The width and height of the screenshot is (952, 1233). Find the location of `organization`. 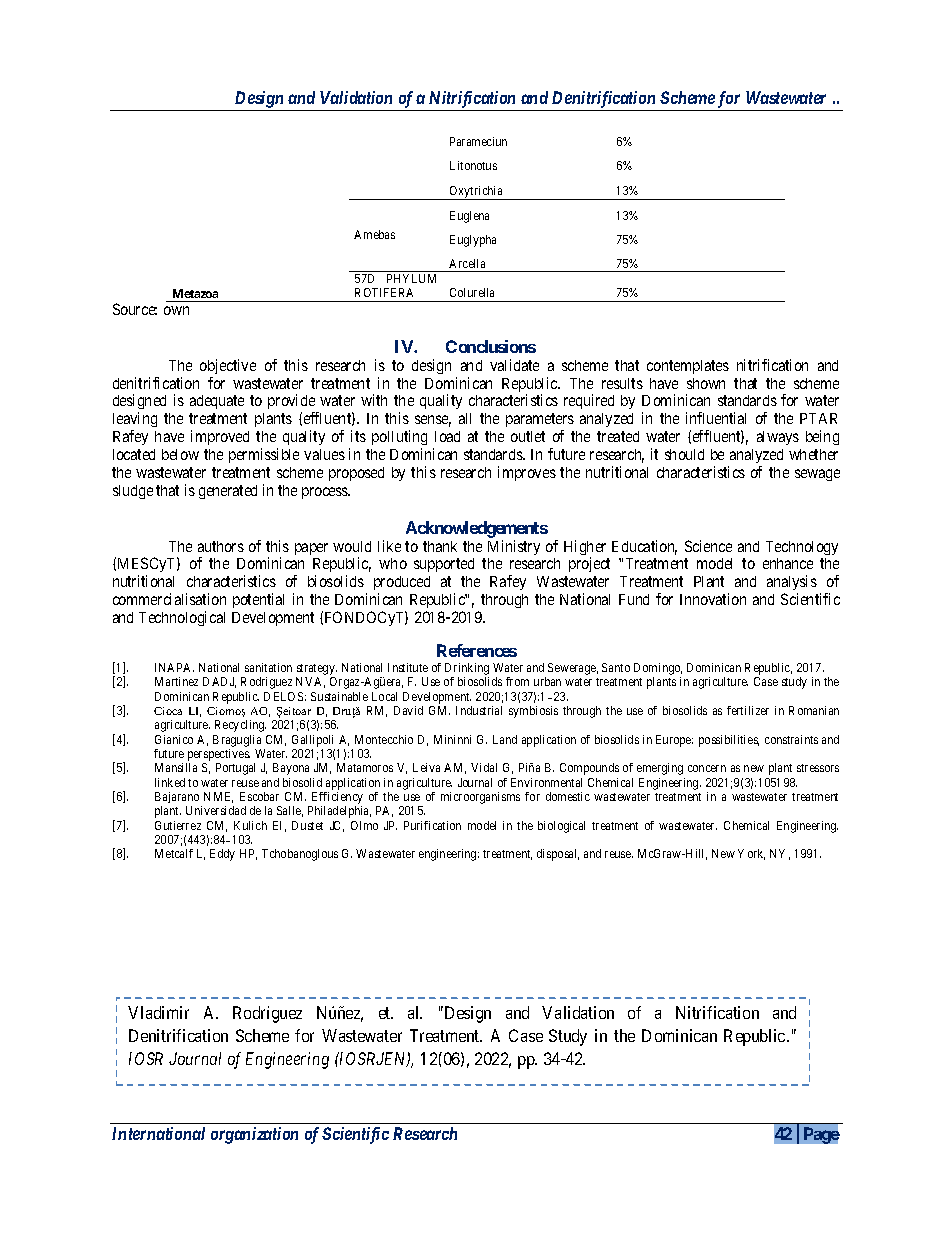

organization is located at coordinates (254, 1135).
